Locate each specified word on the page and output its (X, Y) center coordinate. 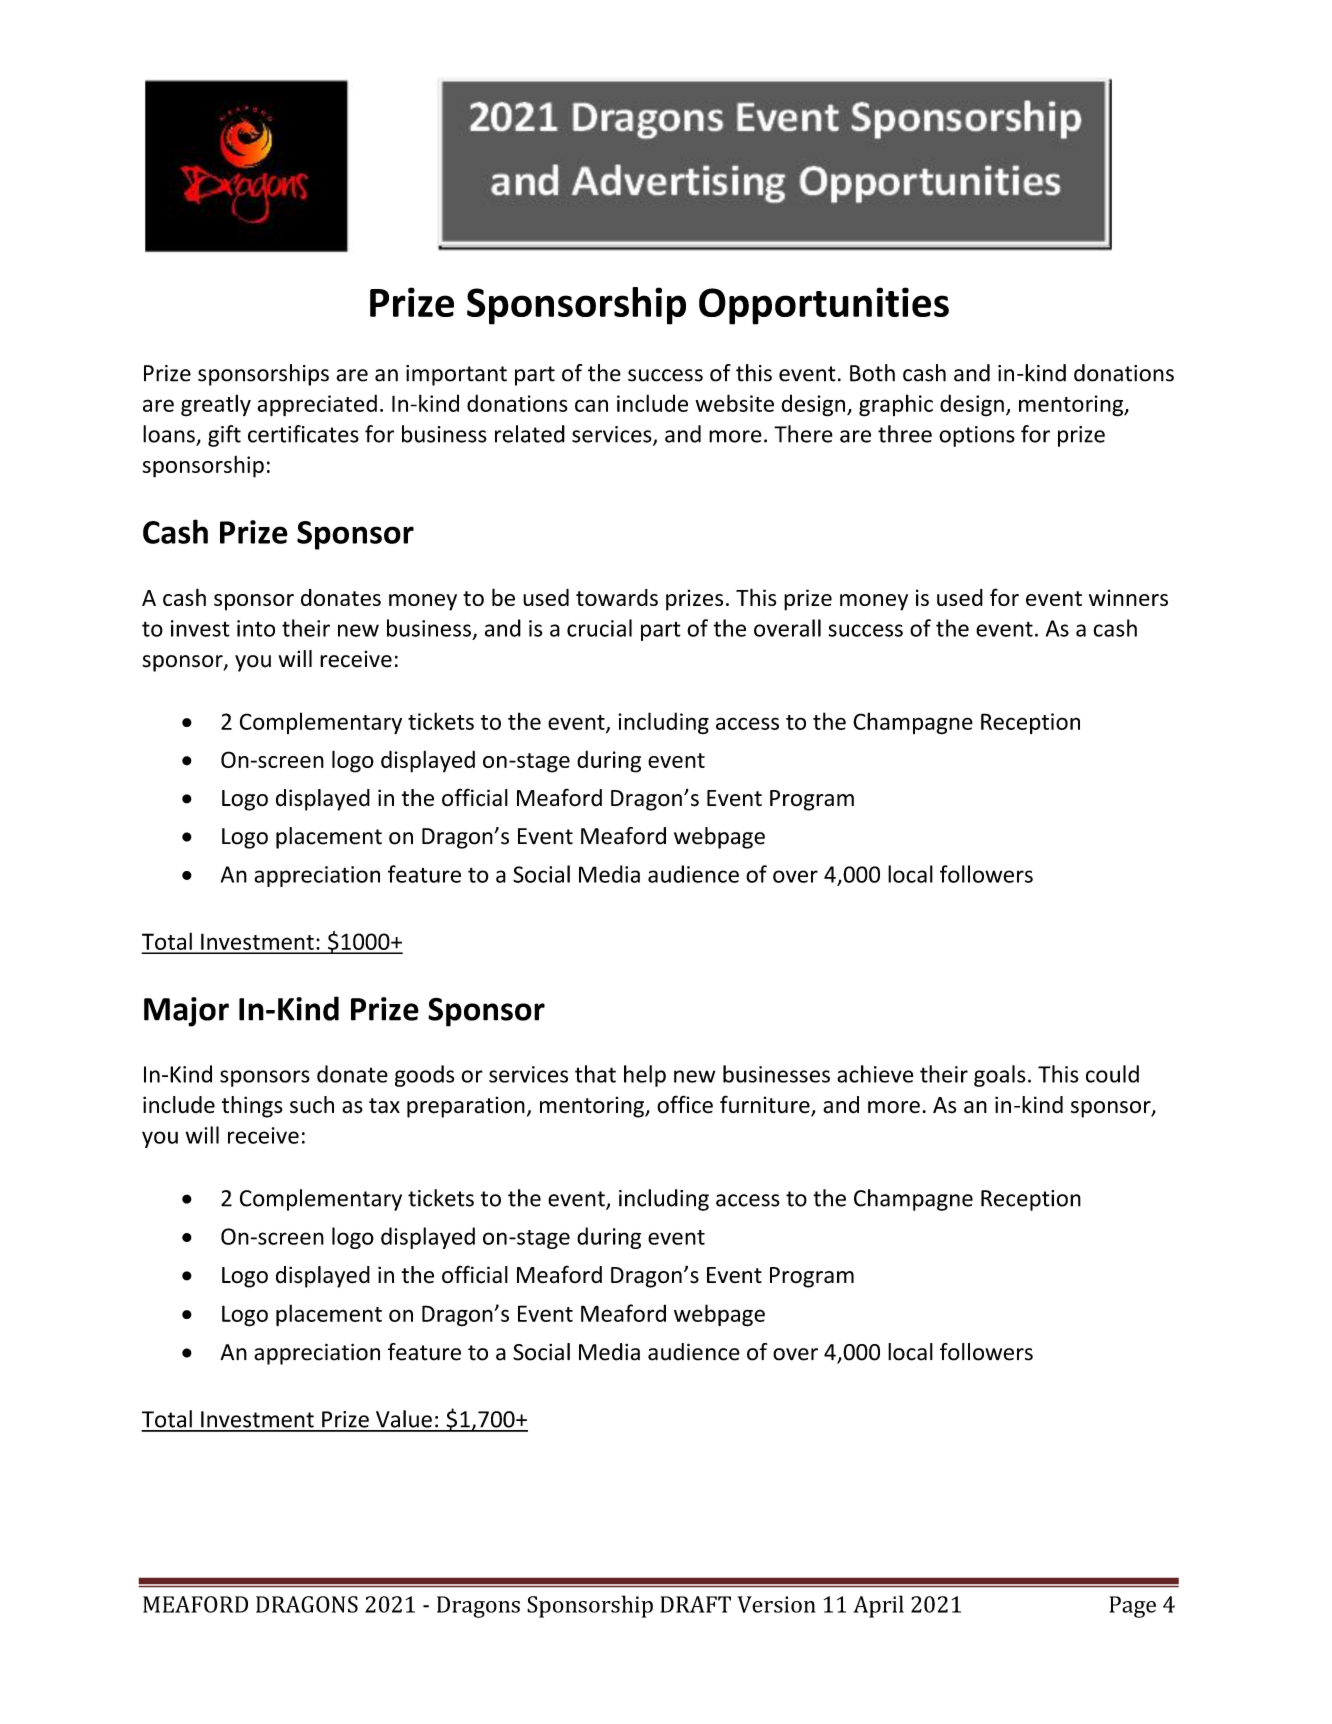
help (645, 1076)
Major (186, 1012)
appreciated (317, 405)
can (591, 405)
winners (1128, 597)
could (1112, 1074)
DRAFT (695, 1604)
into (256, 628)
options (977, 436)
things (252, 1107)
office (685, 1104)
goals (1000, 1076)
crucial (599, 628)
